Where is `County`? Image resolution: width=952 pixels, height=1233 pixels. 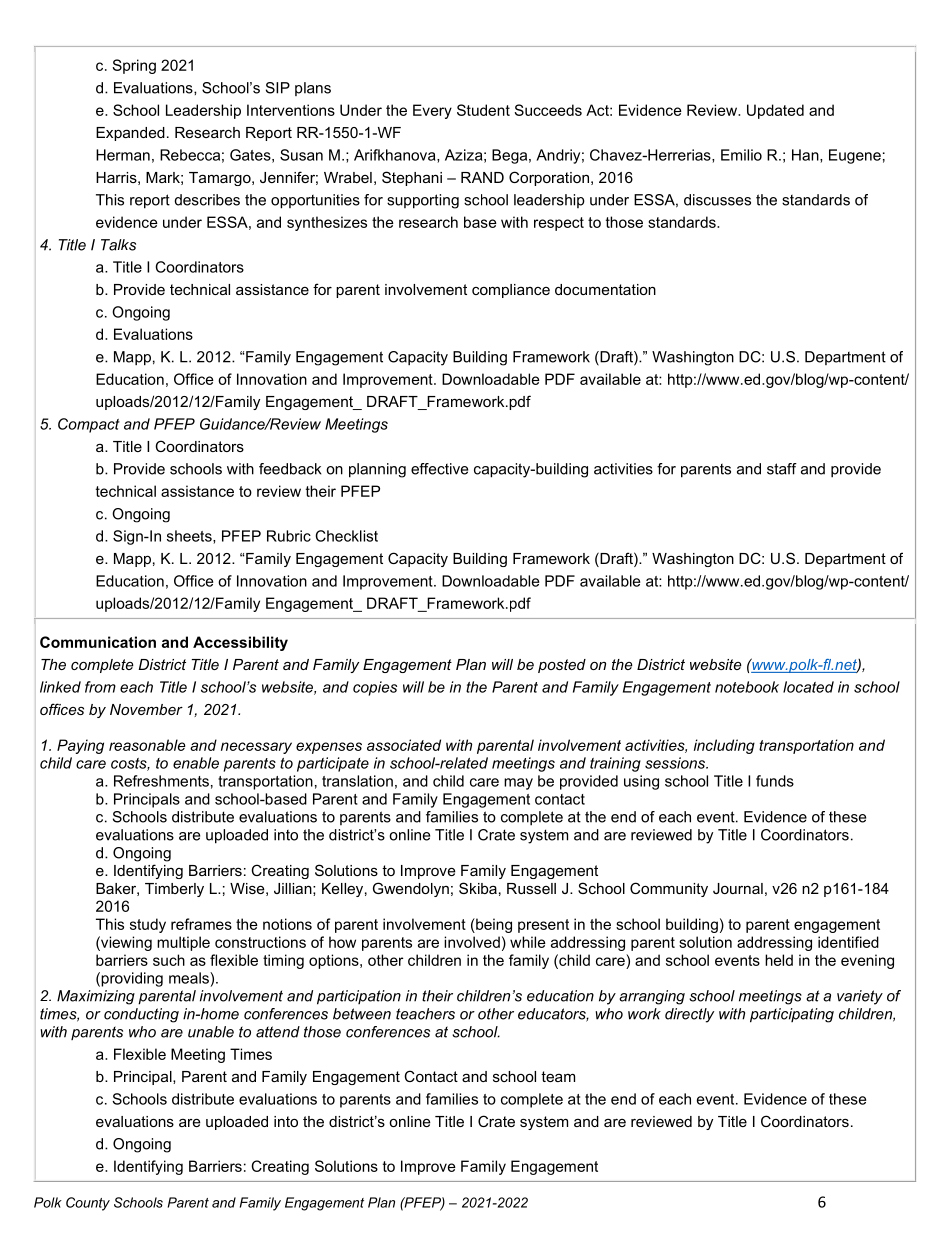
County is located at coordinates (88, 1204).
